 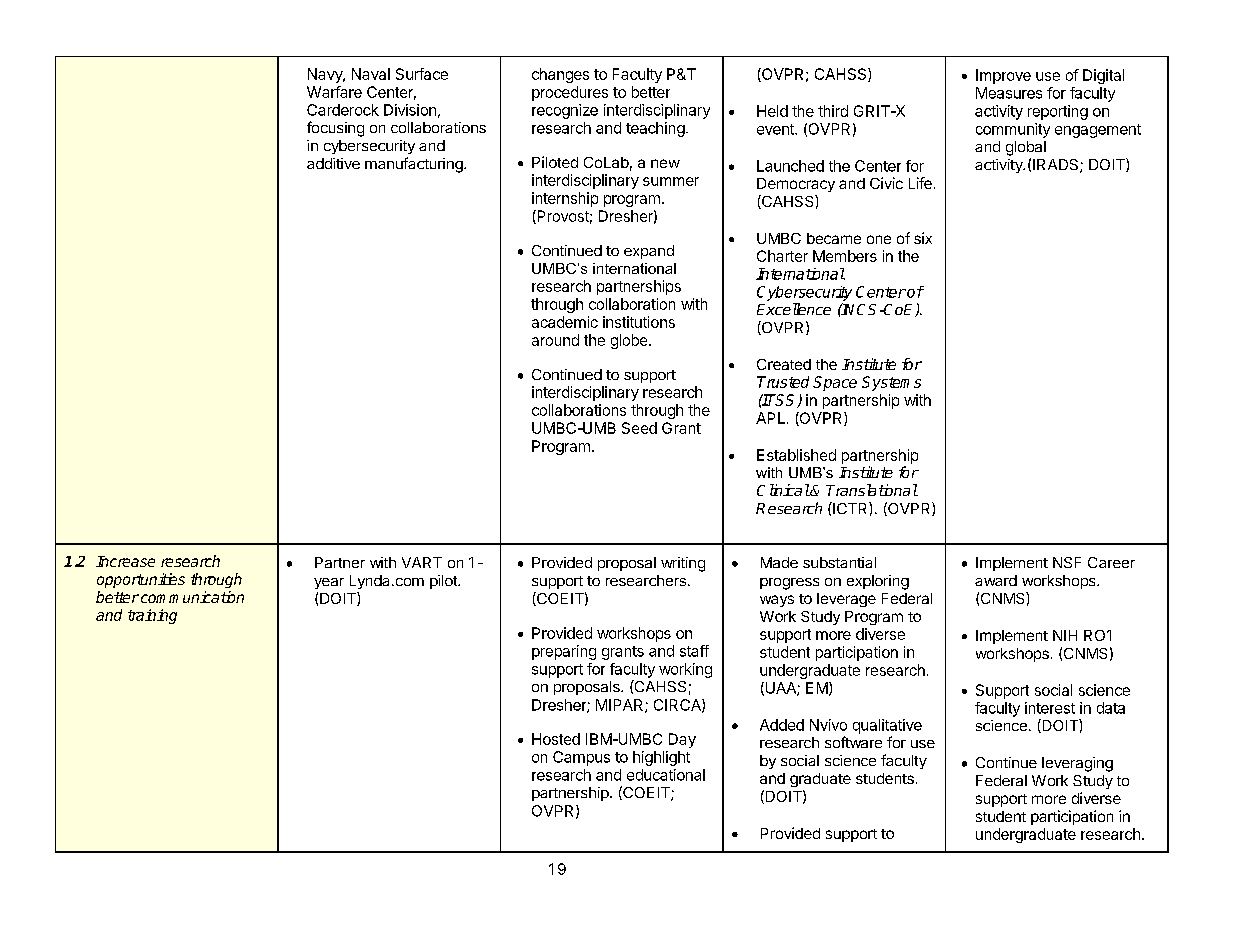 What do you see at coordinates (581, 758) in the page?
I see `Campus` at bounding box center [581, 758].
